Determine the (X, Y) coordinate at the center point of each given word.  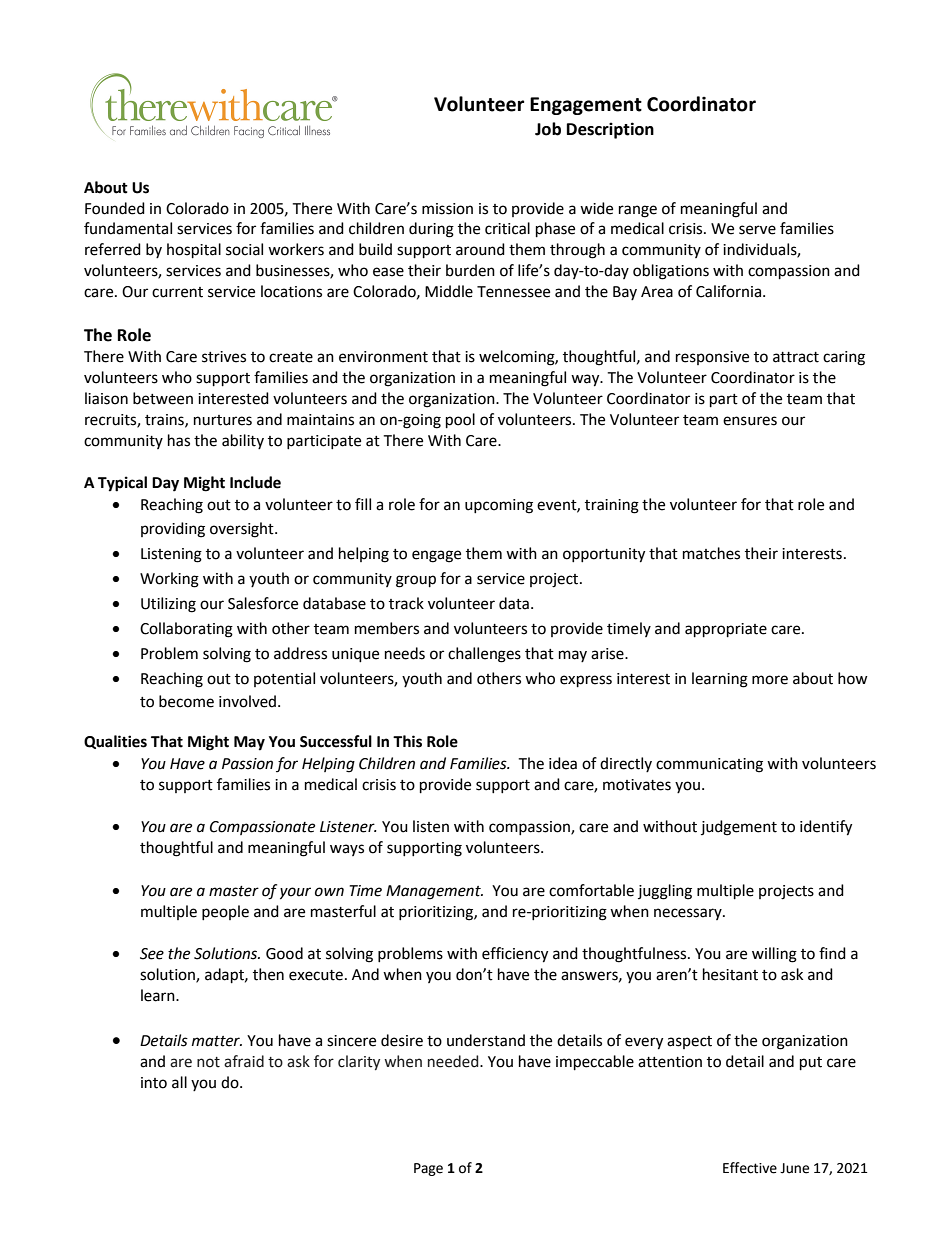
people (225, 912)
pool (460, 421)
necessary (689, 914)
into (154, 1083)
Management (434, 892)
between (163, 398)
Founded (115, 208)
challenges (484, 655)
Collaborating (186, 630)
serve (757, 230)
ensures (750, 421)
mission (447, 209)
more (770, 680)
